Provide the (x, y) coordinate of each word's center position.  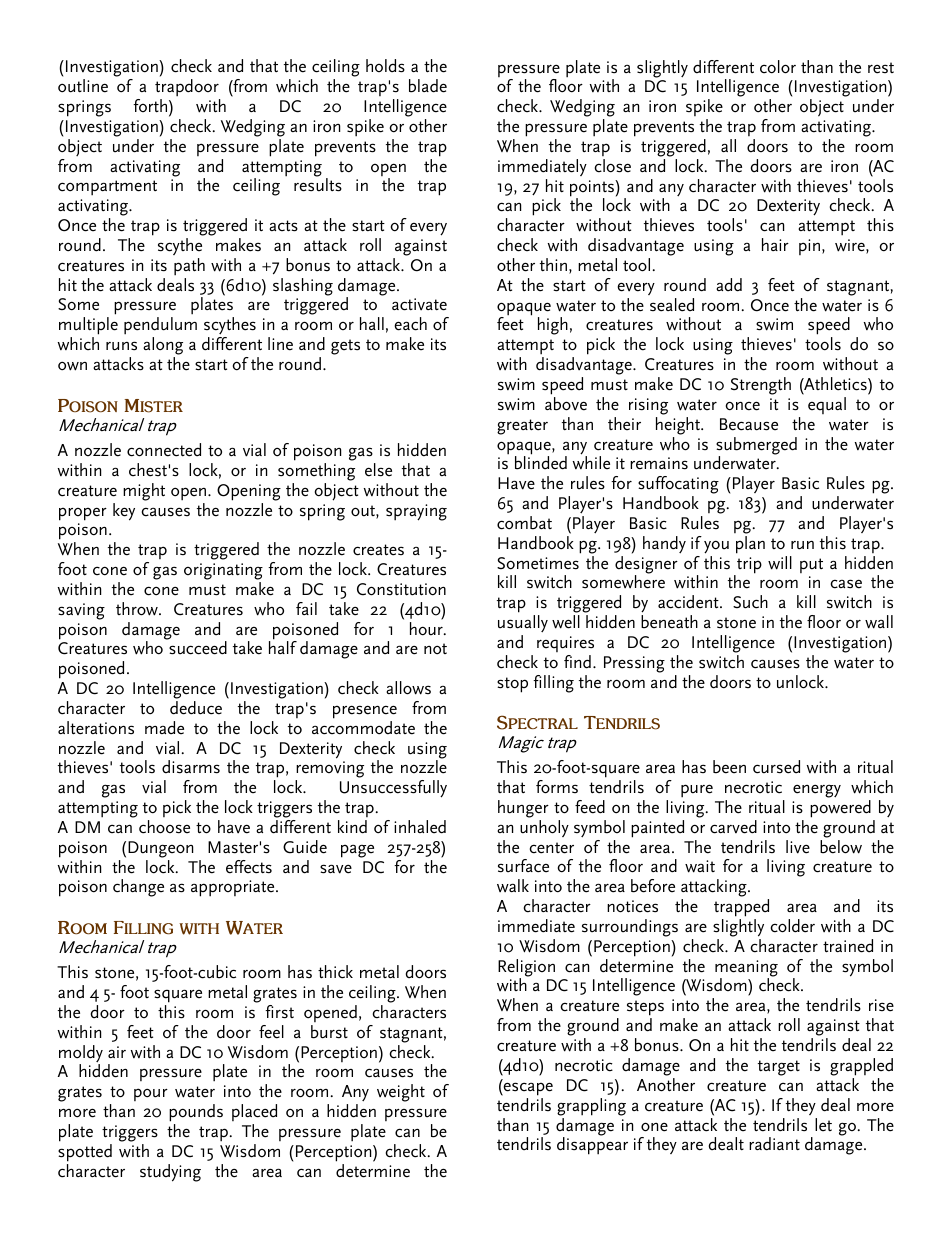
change (138, 888)
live (798, 847)
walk (513, 885)
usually (523, 623)
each (410, 324)
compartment (107, 188)
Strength (761, 386)
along (163, 347)
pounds (196, 1114)
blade (428, 86)
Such (750, 602)
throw (138, 609)
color (778, 67)
